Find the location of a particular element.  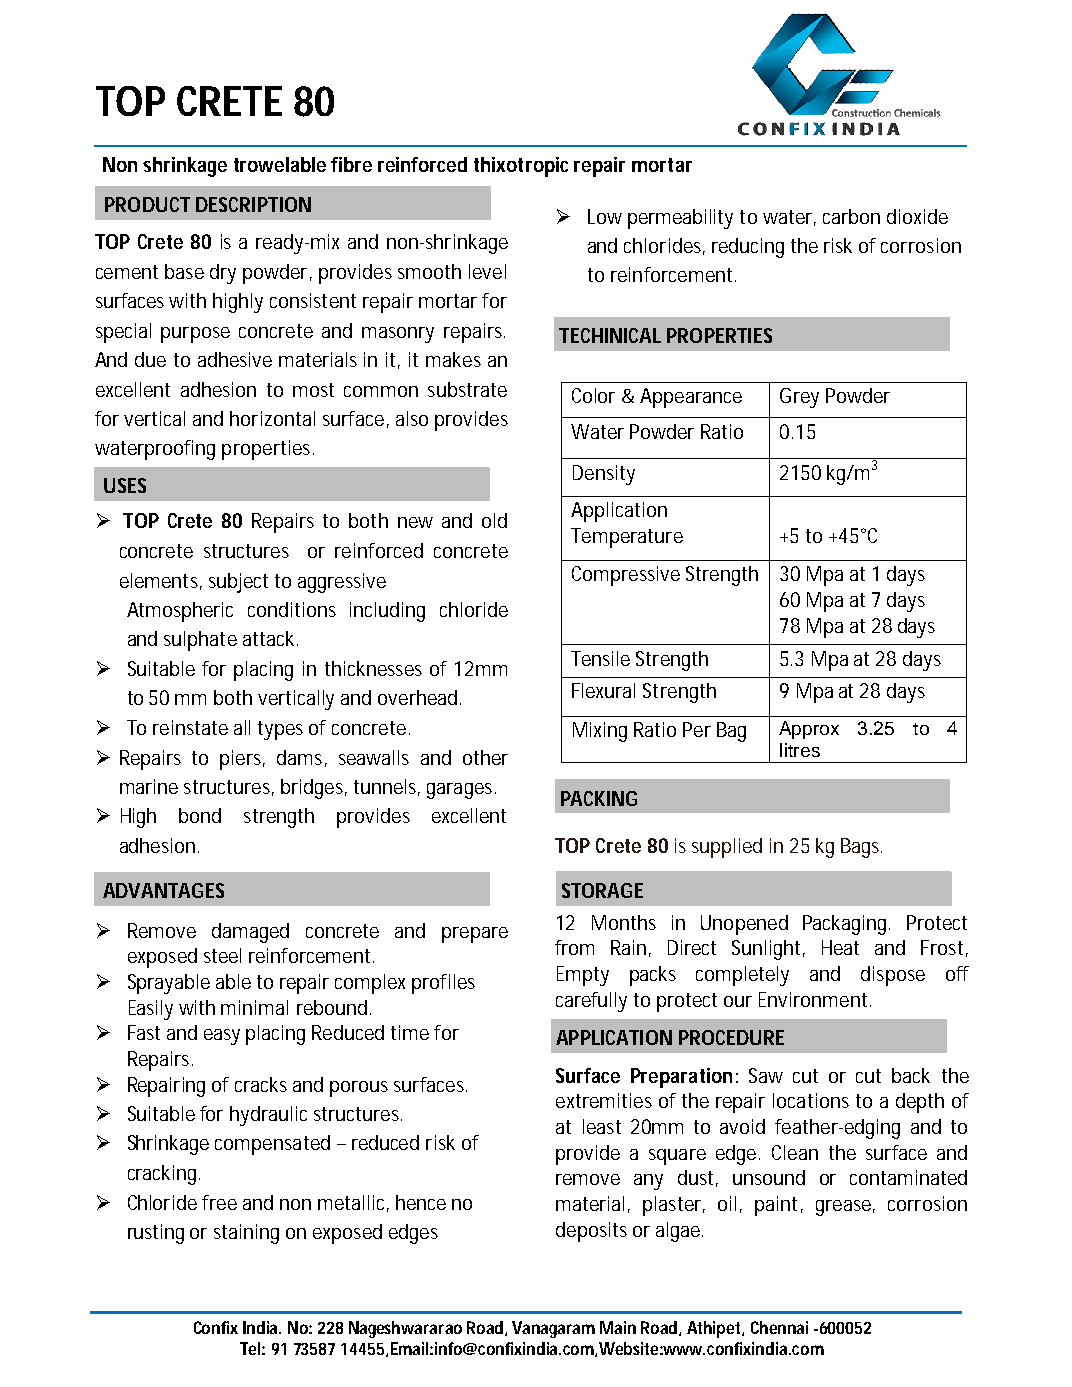

Low is located at coordinates (605, 216).
